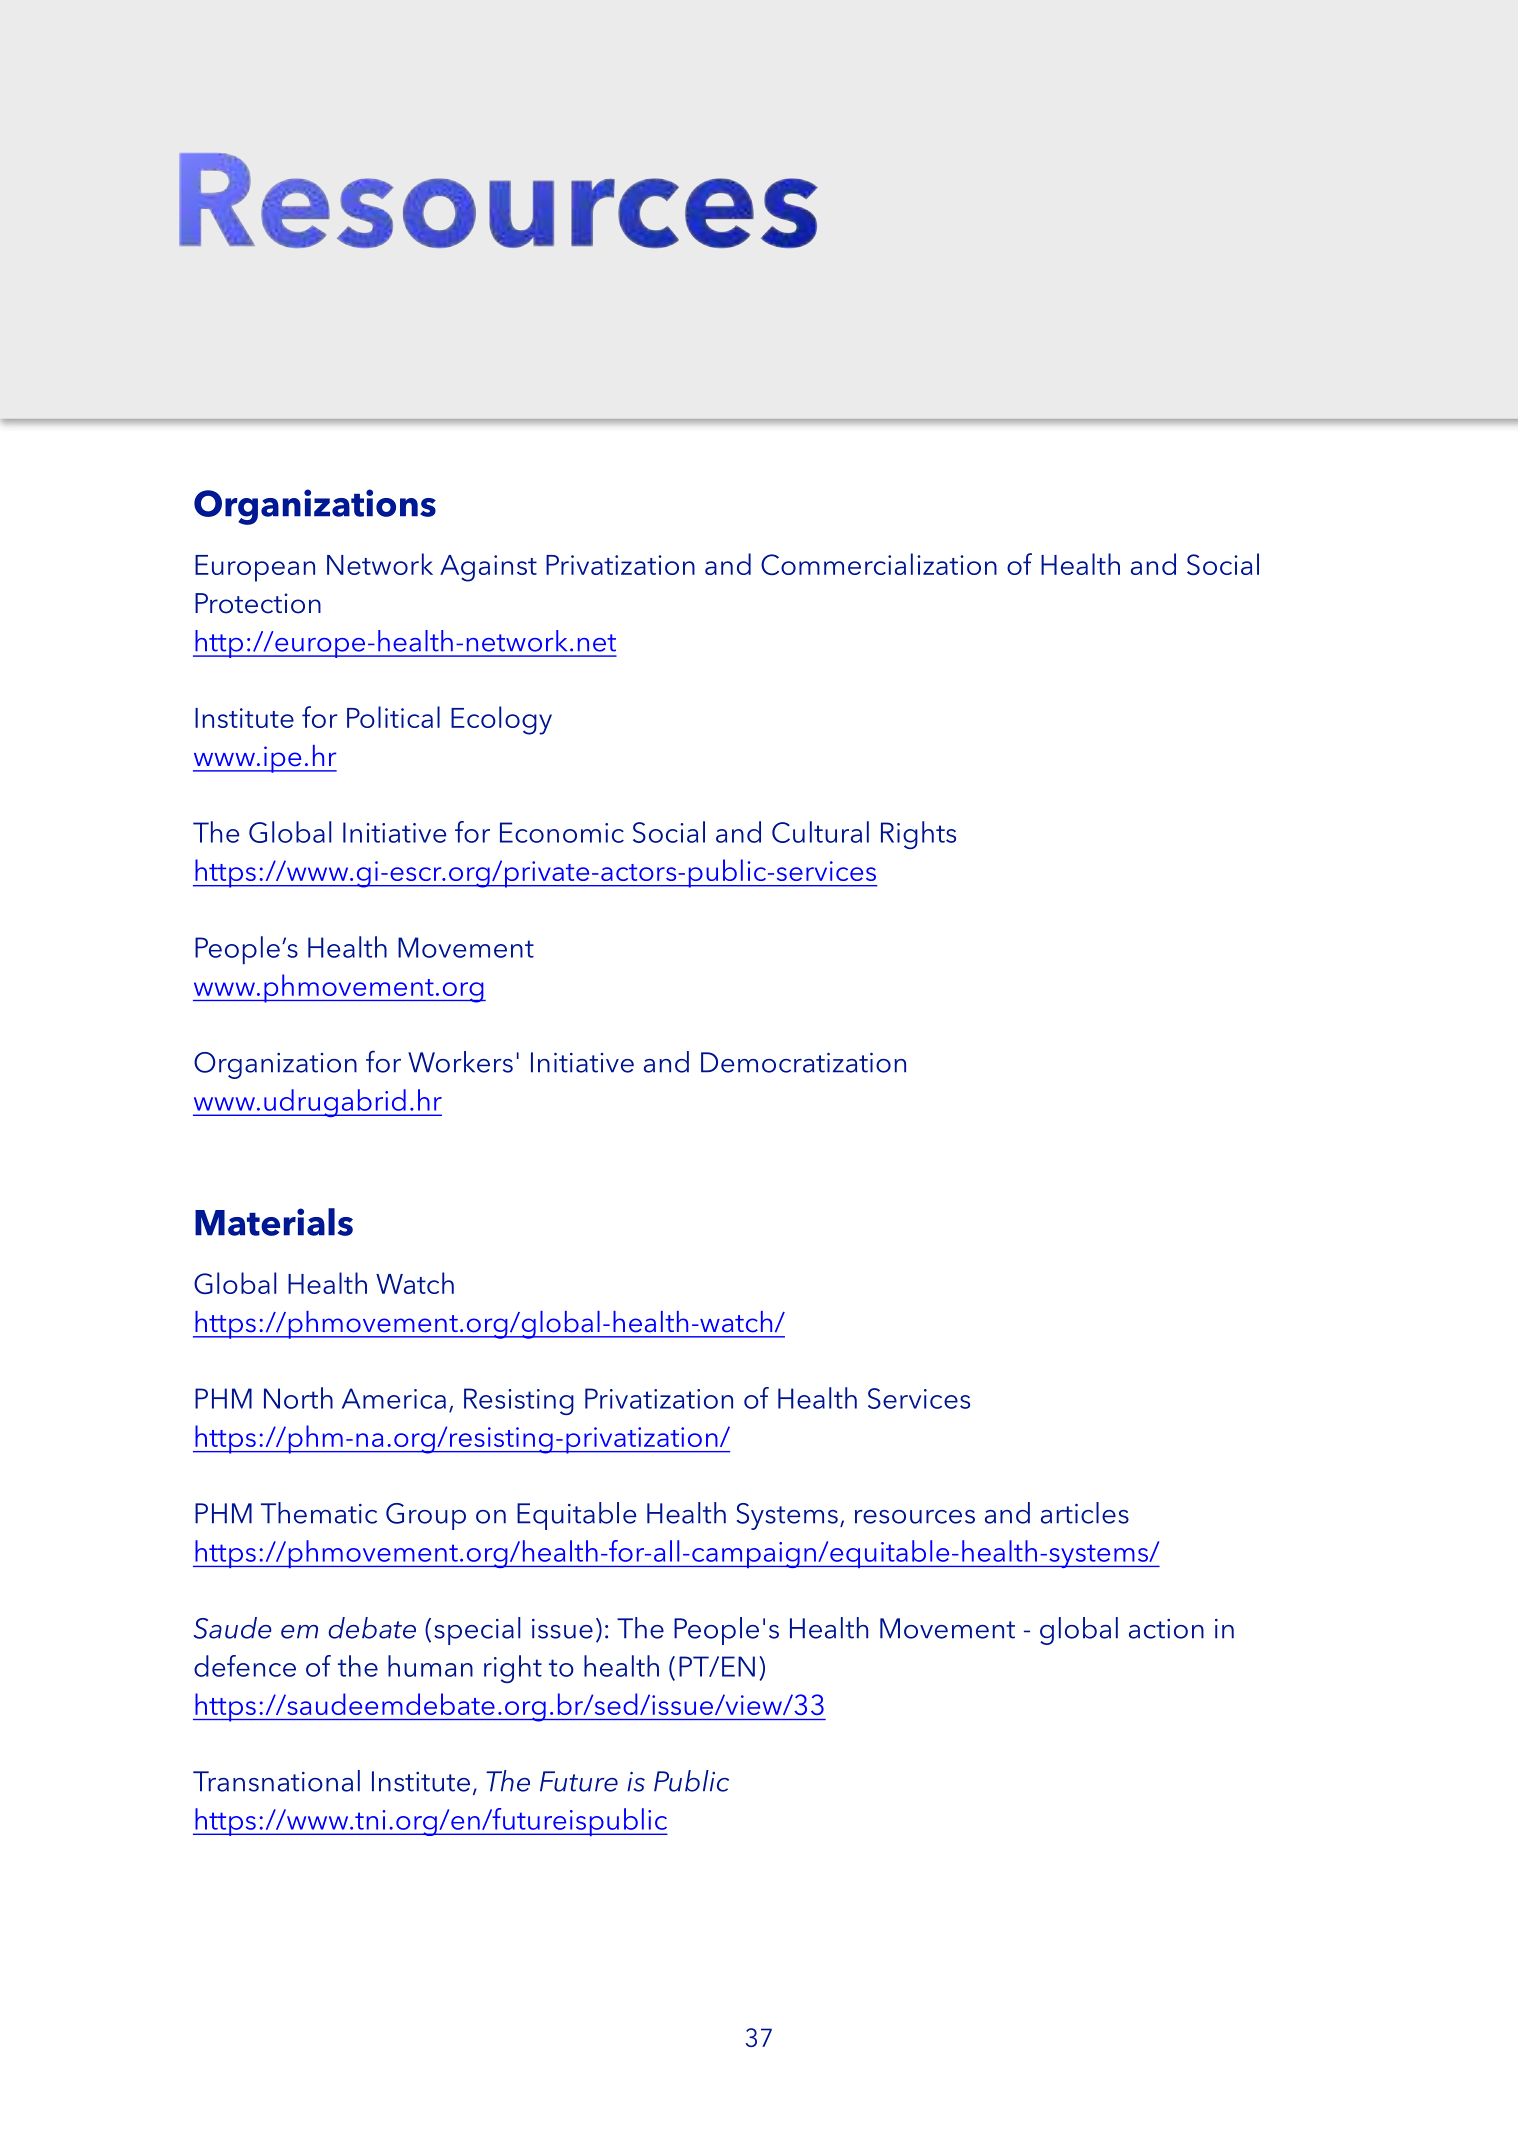 Image resolution: width=1518 pixels, height=2148 pixels. I want to click on Protection, so click(258, 603).
